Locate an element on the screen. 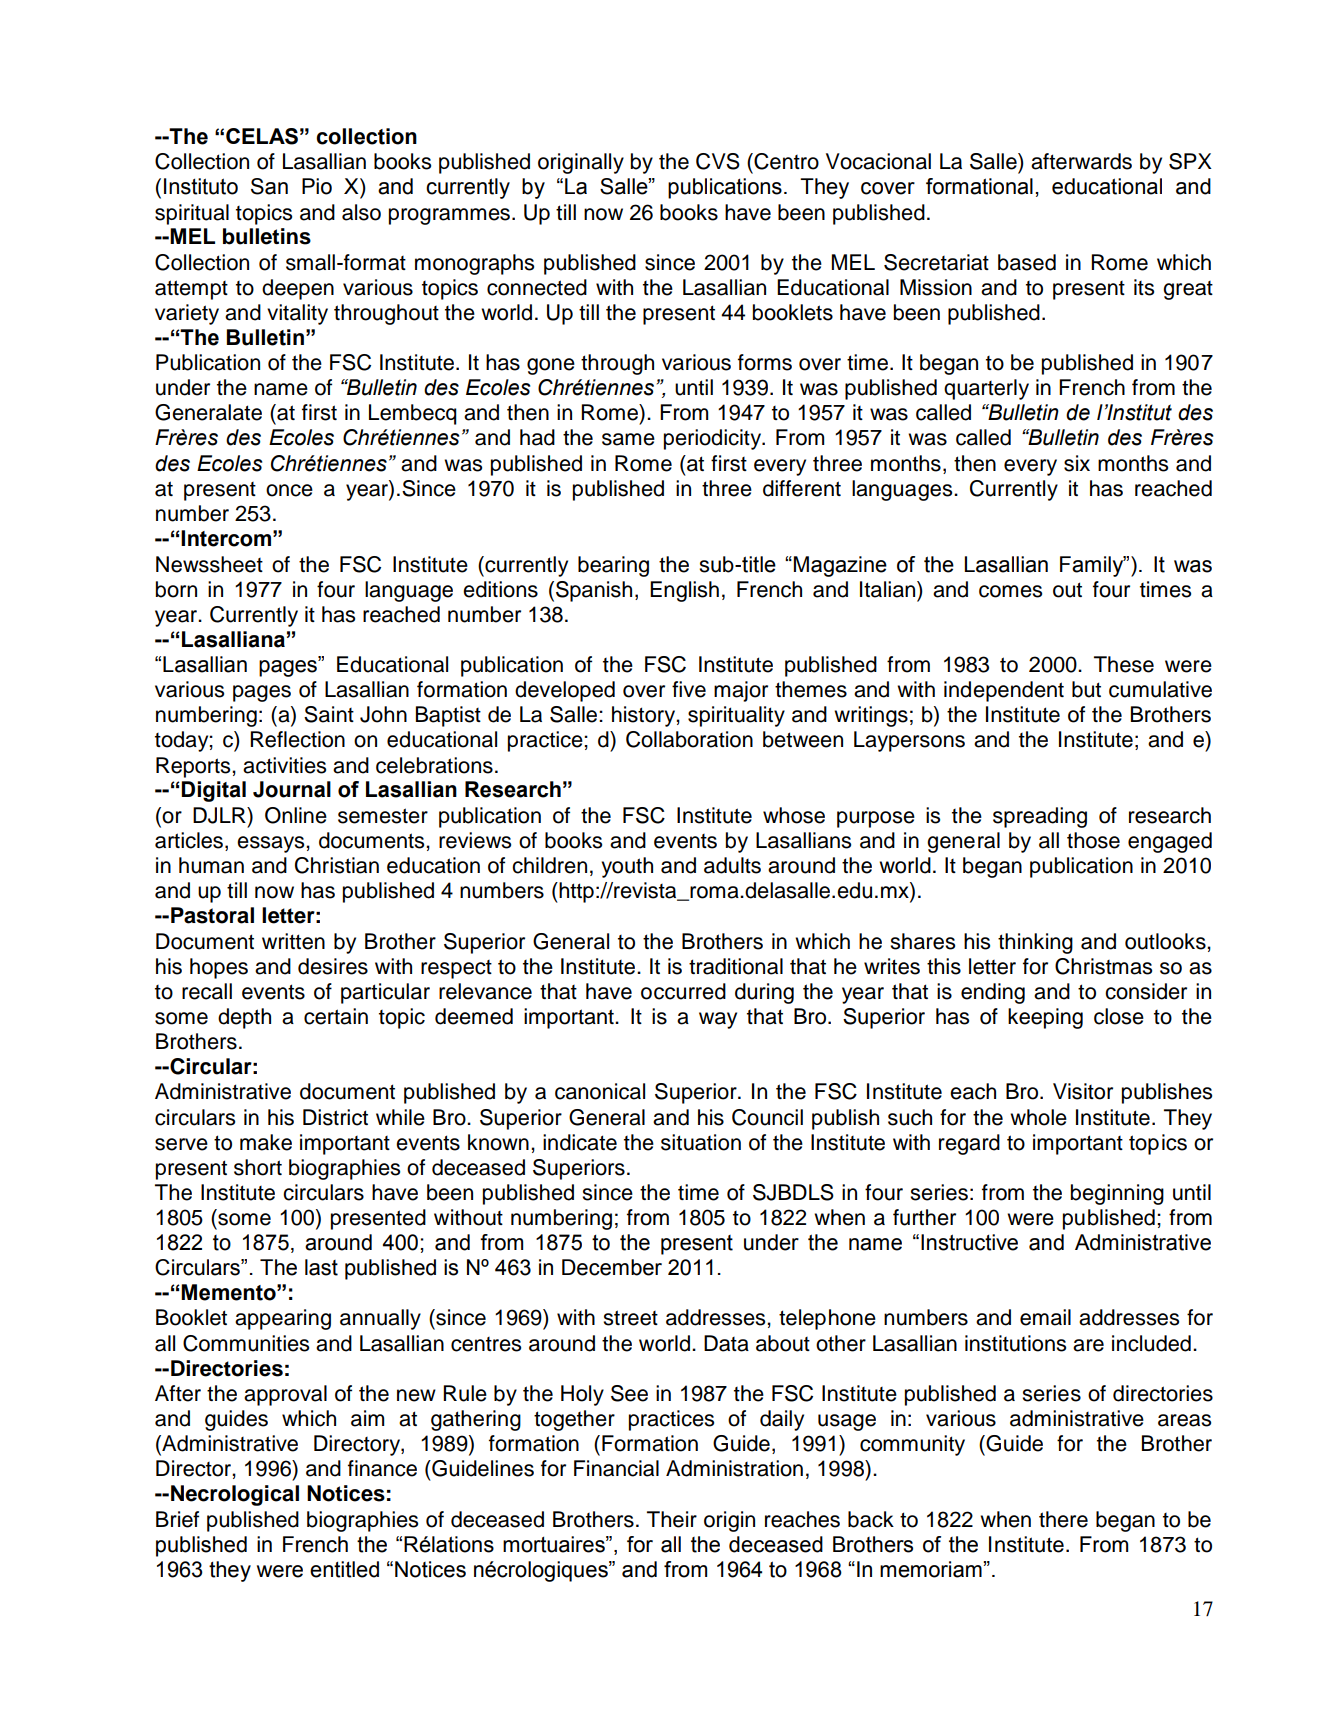 The height and width of the screenshot is (1731, 1337). those is located at coordinates (1093, 840).
